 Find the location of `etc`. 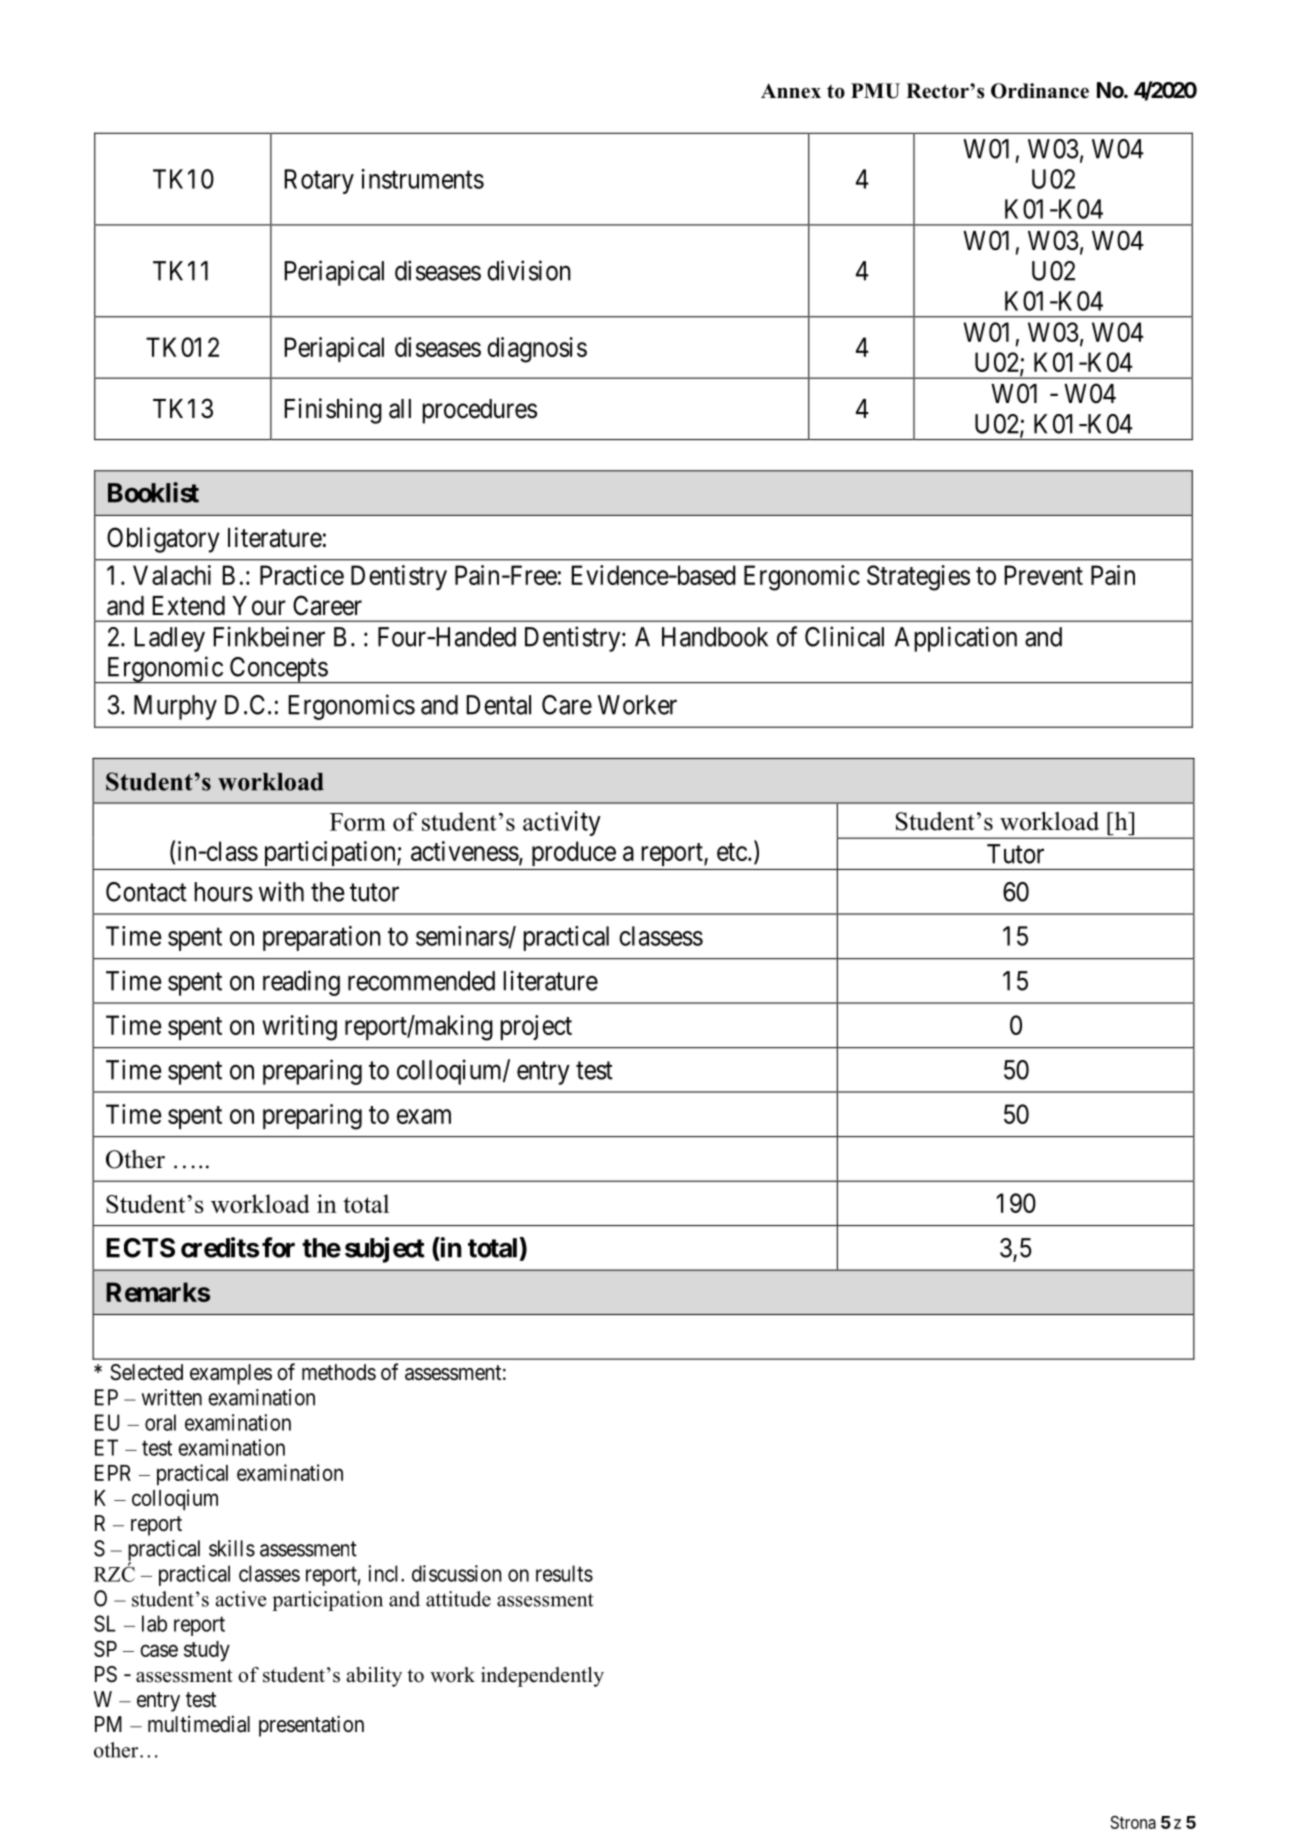

etc is located at coordinates (732, 852).
